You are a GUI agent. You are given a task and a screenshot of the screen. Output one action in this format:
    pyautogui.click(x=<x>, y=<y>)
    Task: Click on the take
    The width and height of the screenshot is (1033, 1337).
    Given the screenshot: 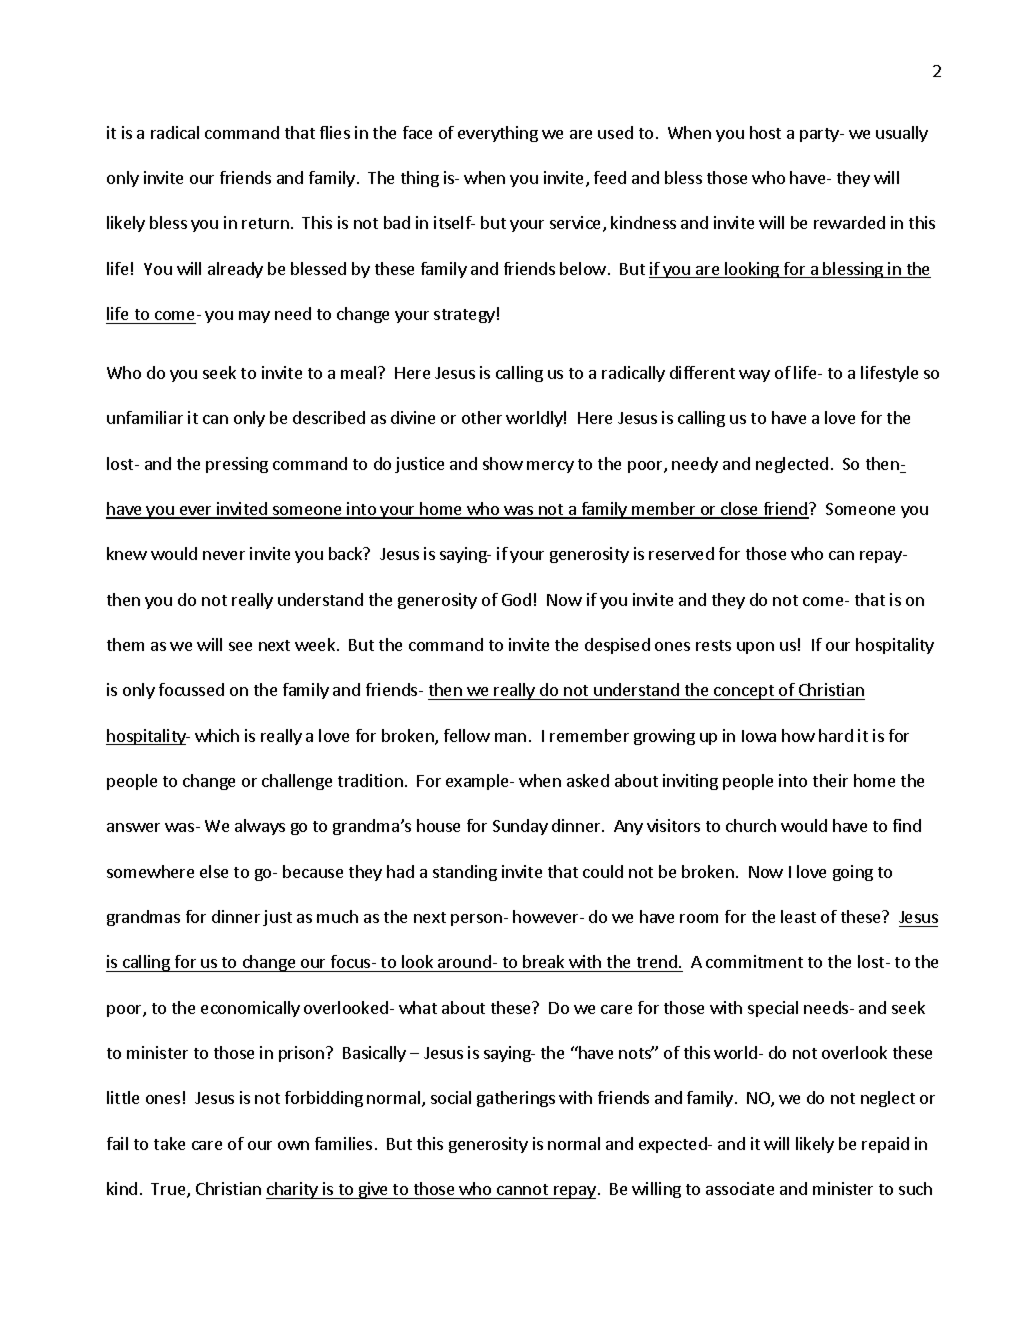 What is the action you would take?
    pyautogui.click(x=169, y=1143)
